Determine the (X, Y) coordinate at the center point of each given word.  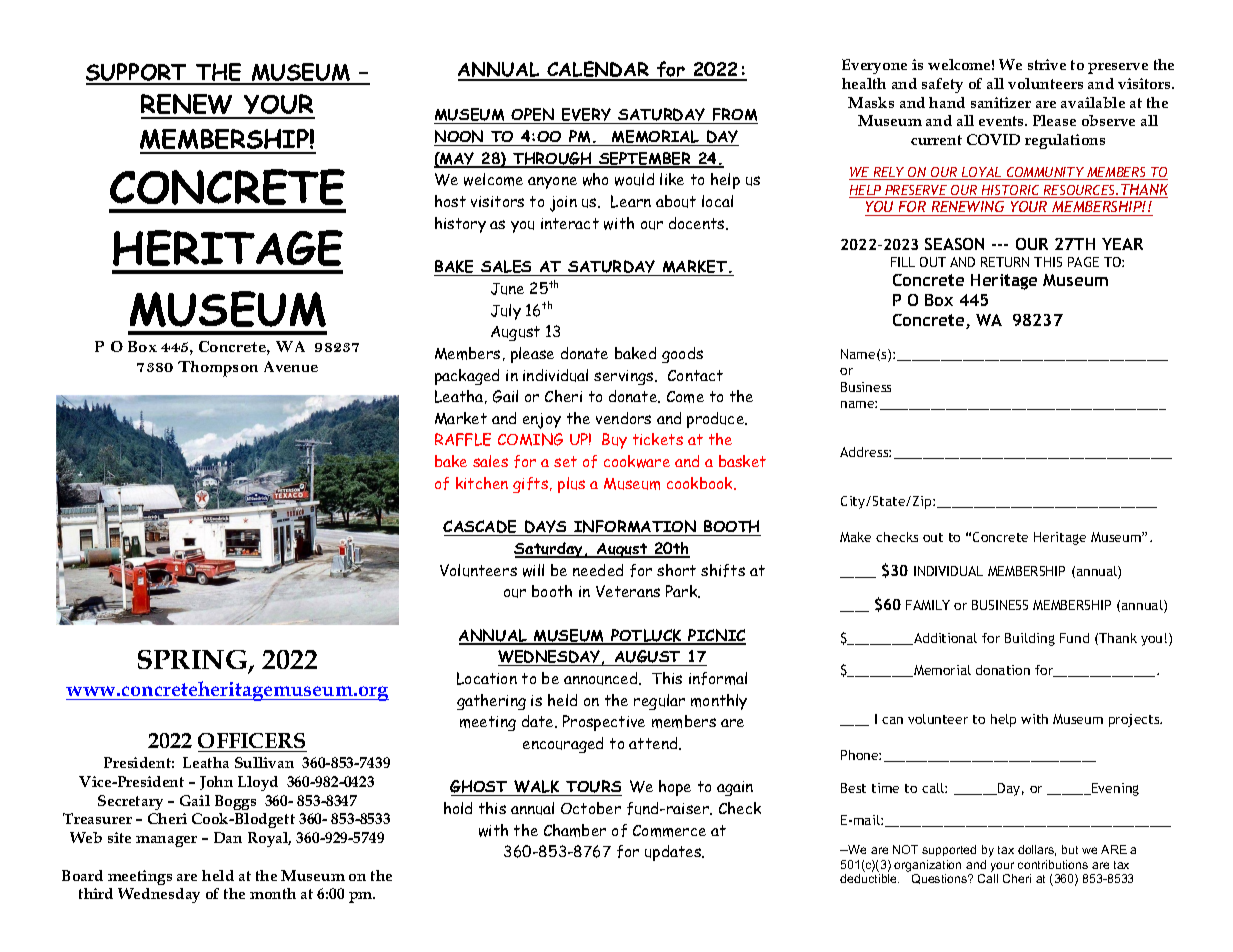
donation (1003, 670)
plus (571, 485)
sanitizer (1001, 102)
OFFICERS (251, 740)
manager (166, 841)
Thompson (218, 369)
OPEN (533, 116)
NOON (460, 138)
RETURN (1005, 262)
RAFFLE (463, 439)
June (507, 289)
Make (855, 537)
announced (602, 678)
